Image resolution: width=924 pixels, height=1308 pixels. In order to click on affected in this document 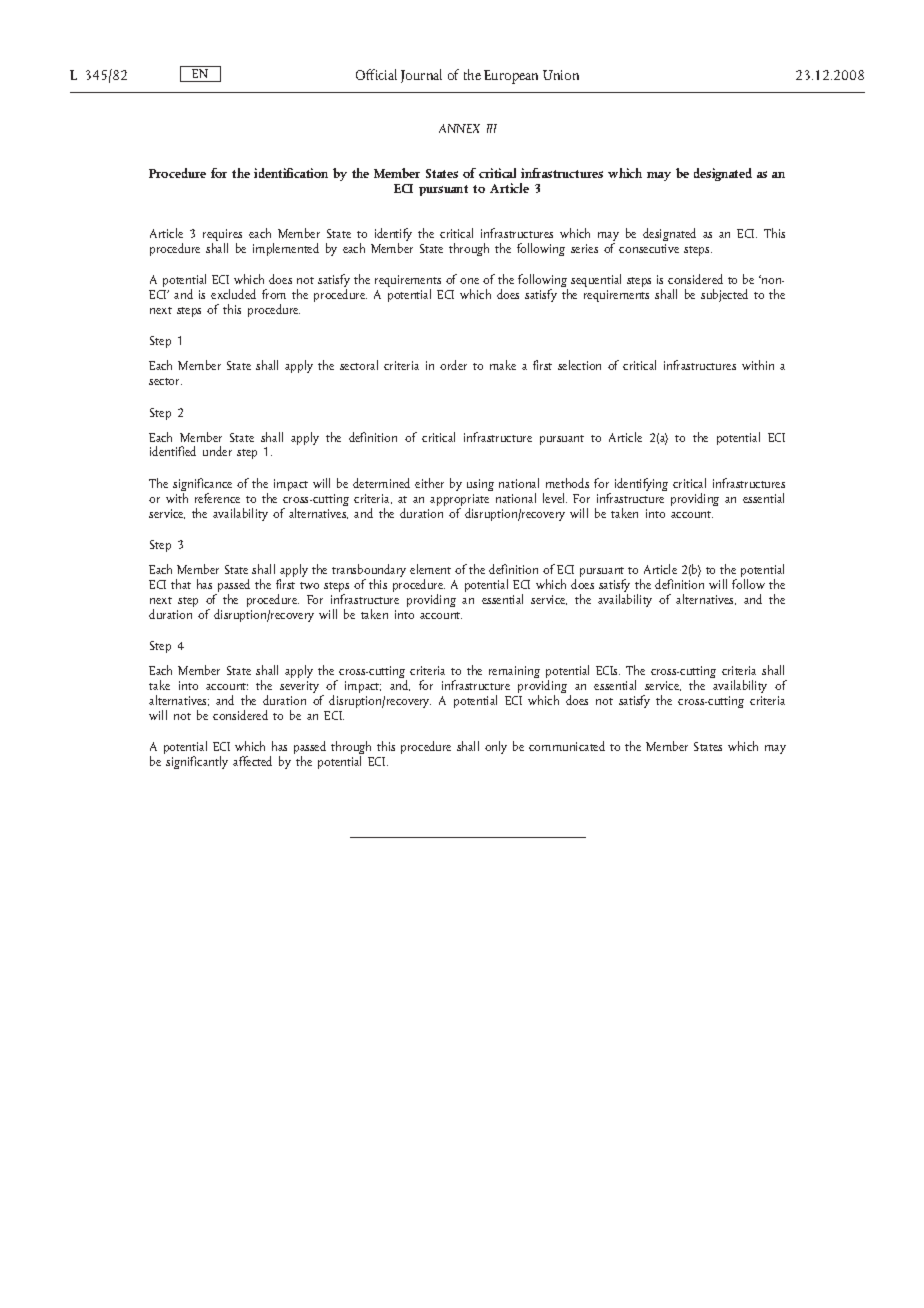, I will do `click(252, 761)`.
